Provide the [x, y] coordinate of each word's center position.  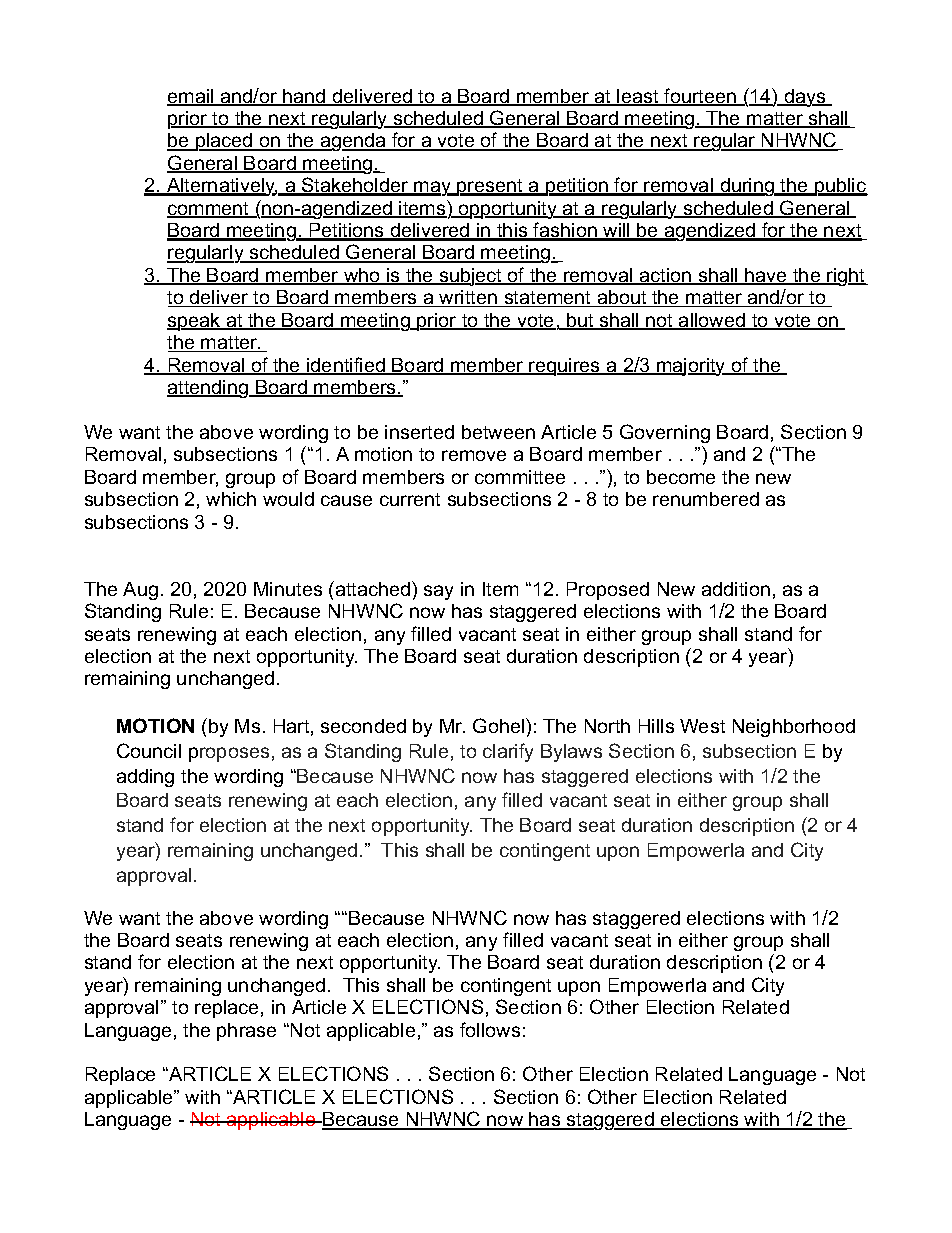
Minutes [288, 589]
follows [490, 1029]
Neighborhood [794, 728]
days [805, 98]
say [438, 592]
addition [736, 589]
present [490, 187]
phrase [246, 1032]
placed [224, 142]
